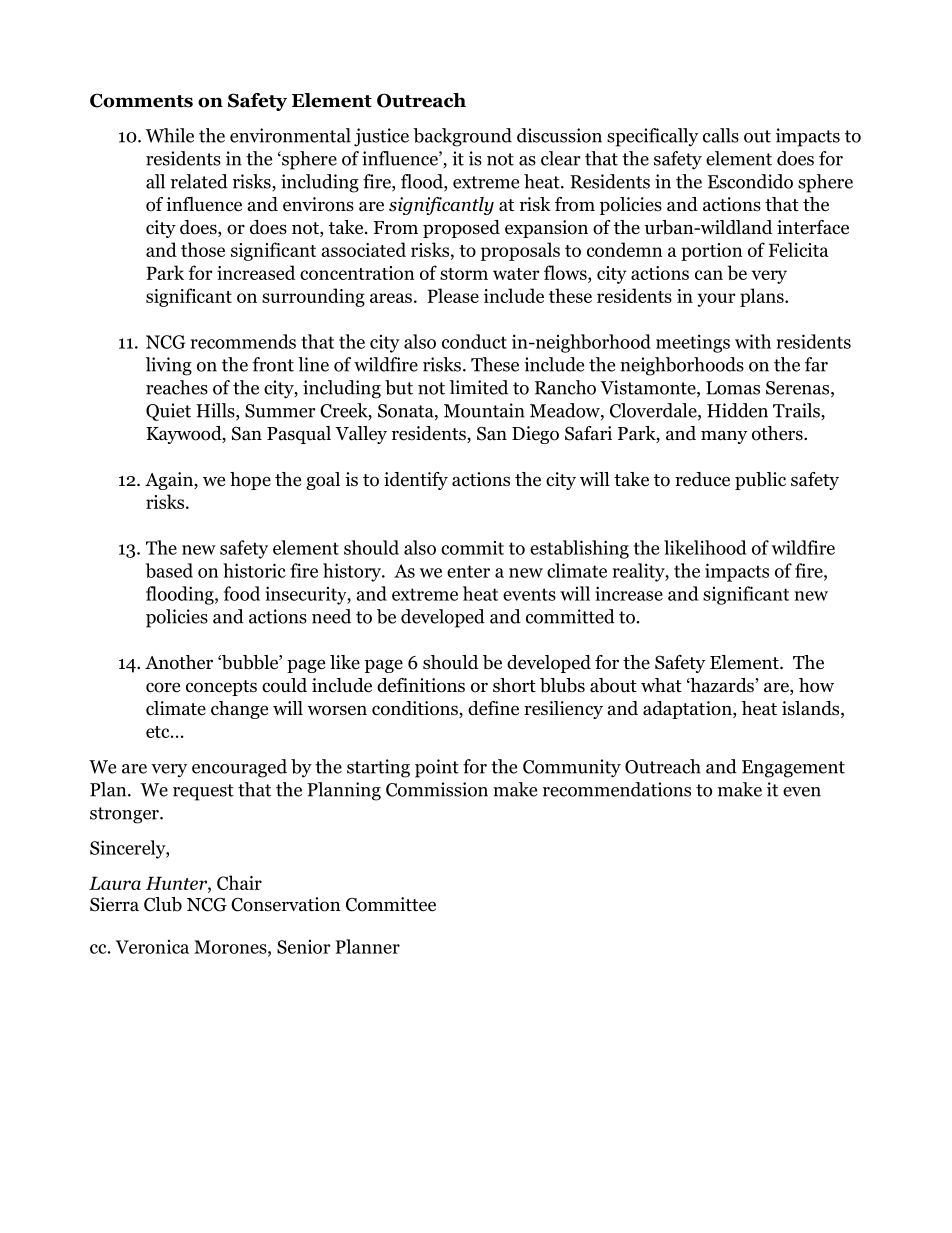 This document has width=952, height=1233. Describe the element at coordinates (203, 249) in the document. I see `those` at that location.
